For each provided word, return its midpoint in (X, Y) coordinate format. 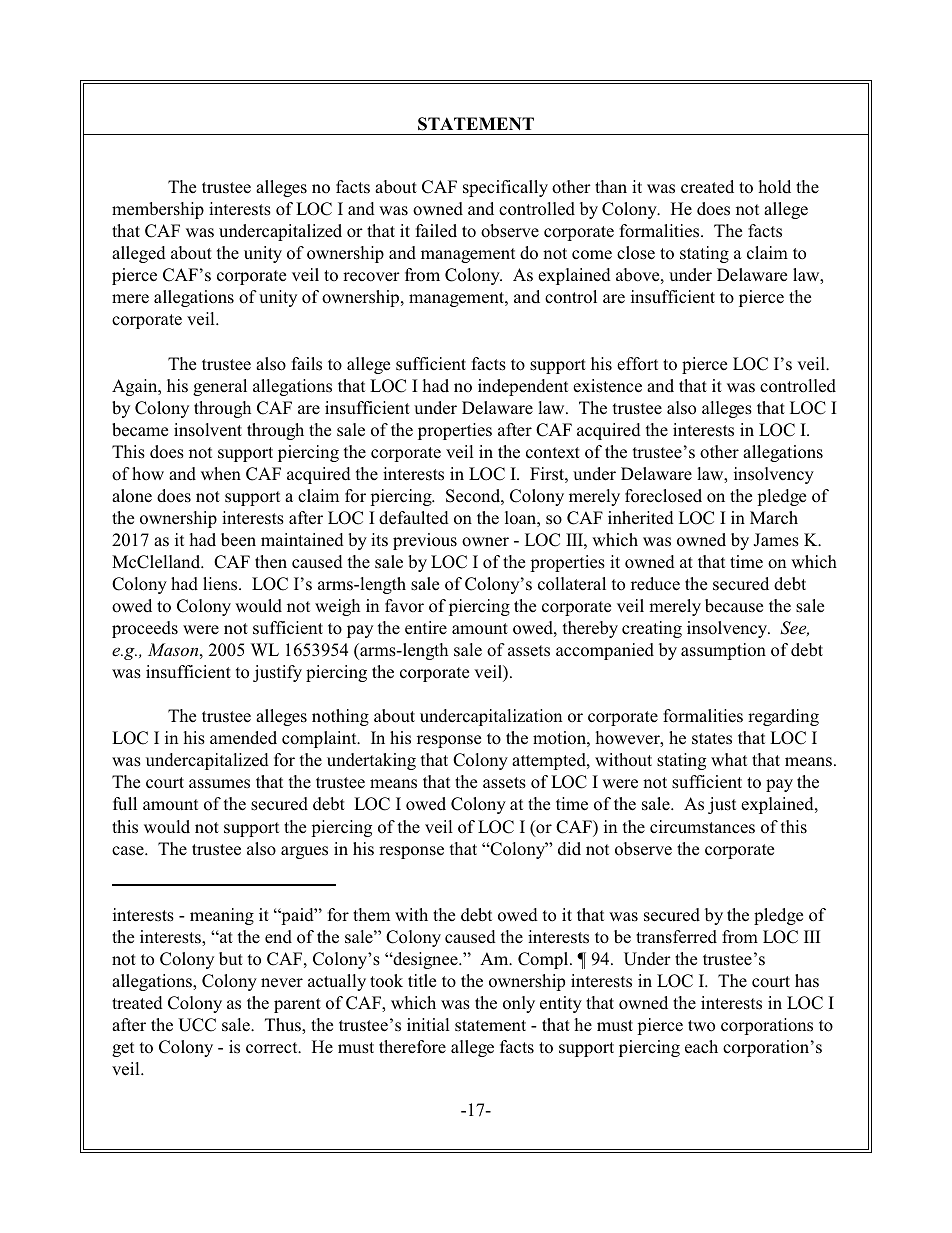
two (701, 1026)
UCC (197, 1025)
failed (436, 230)
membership (158, 210)
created (707, 187)
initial (428, 1024)
